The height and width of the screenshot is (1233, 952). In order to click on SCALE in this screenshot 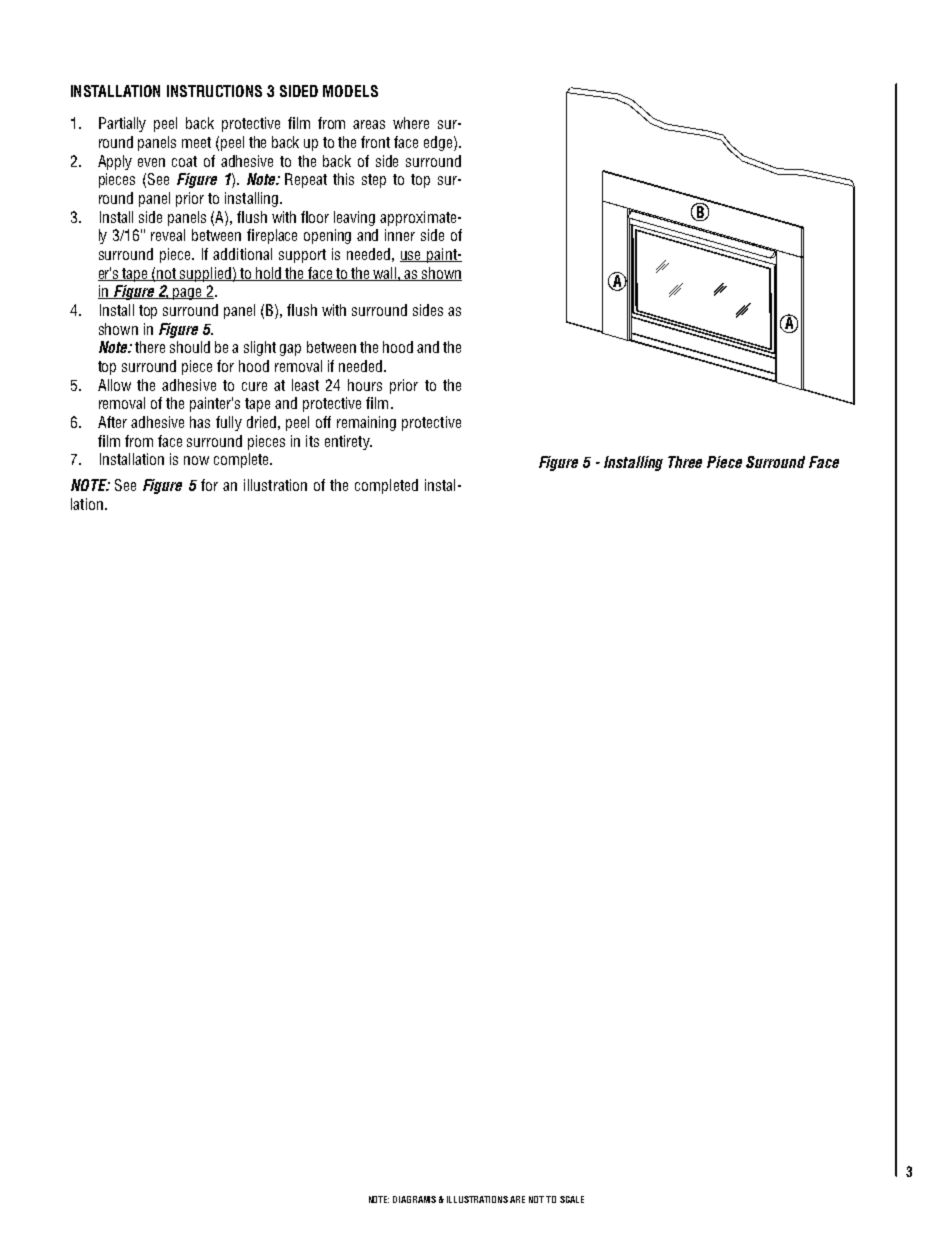, I will do `click(572, 1199)`.
